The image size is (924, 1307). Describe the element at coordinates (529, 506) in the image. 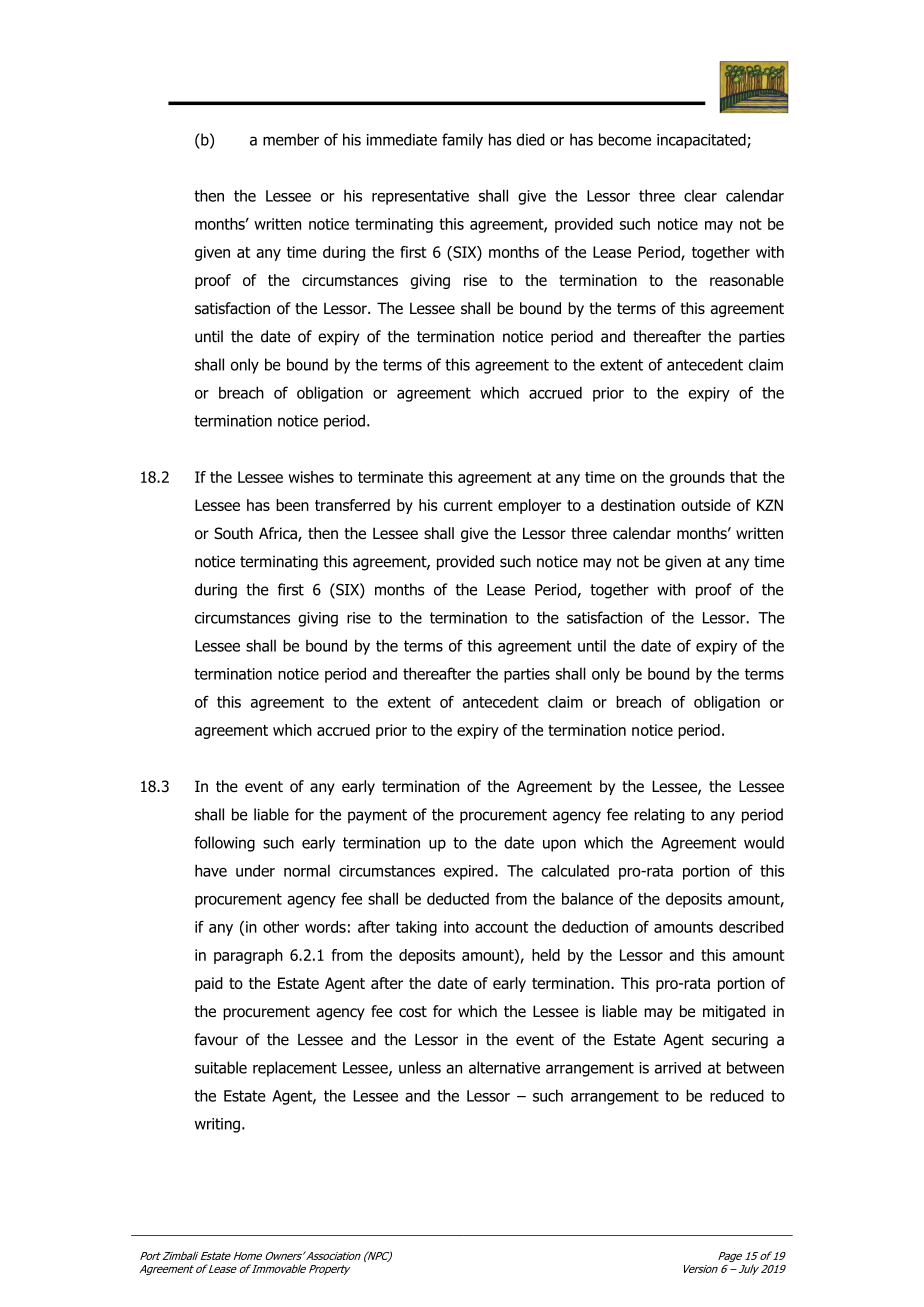

I see `employer` at that location.
